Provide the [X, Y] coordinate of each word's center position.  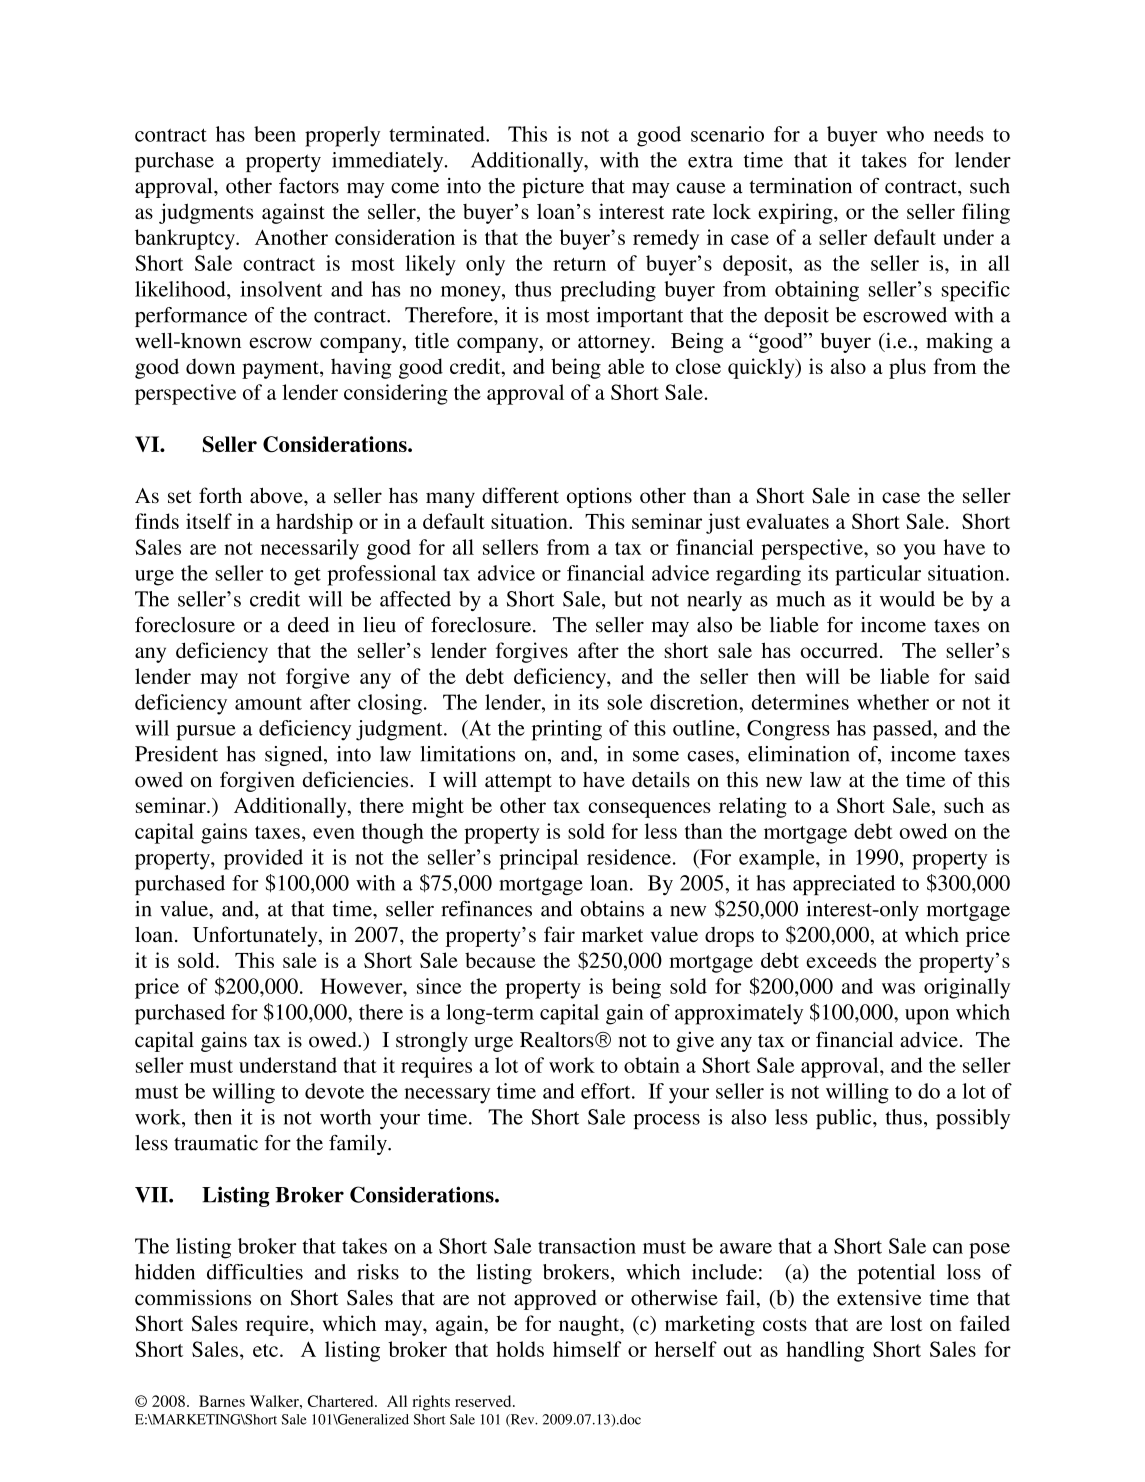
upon [927, 1017]
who [905, 134]
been [275, 134]
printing [567, 730]
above [277, 495]
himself [587, 1349]
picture [553, 188]
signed [295, 756]
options [599, 497]
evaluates [788, 521]
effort [607, 1091]
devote [334, 1091]
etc [265, 1350]
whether [893, 702]
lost [906, 1323]
